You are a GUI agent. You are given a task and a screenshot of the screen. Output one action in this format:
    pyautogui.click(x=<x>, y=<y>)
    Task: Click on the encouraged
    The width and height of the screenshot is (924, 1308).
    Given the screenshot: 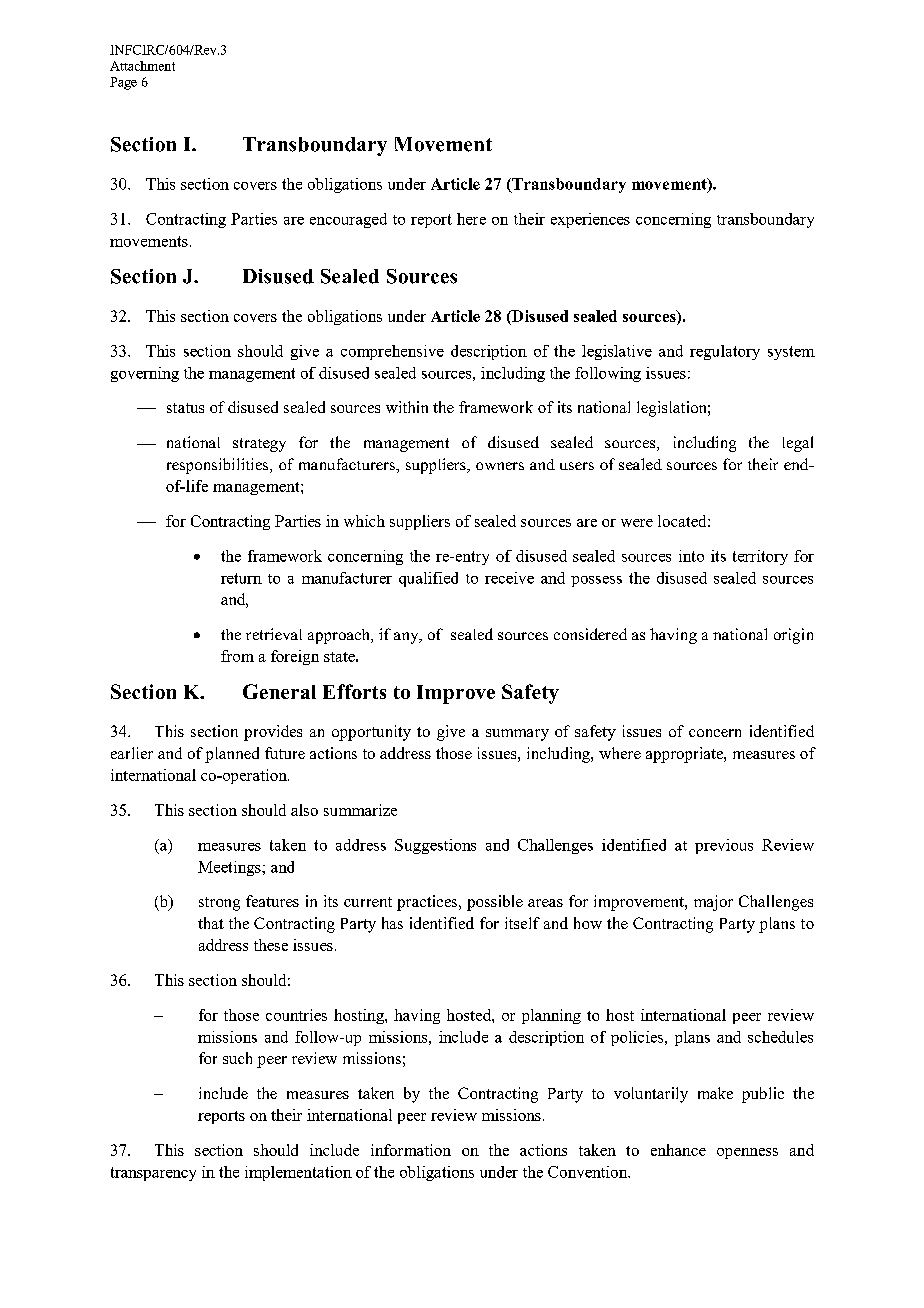 What is the action you would take?
    pyautogui.click(x=348, y=220)
